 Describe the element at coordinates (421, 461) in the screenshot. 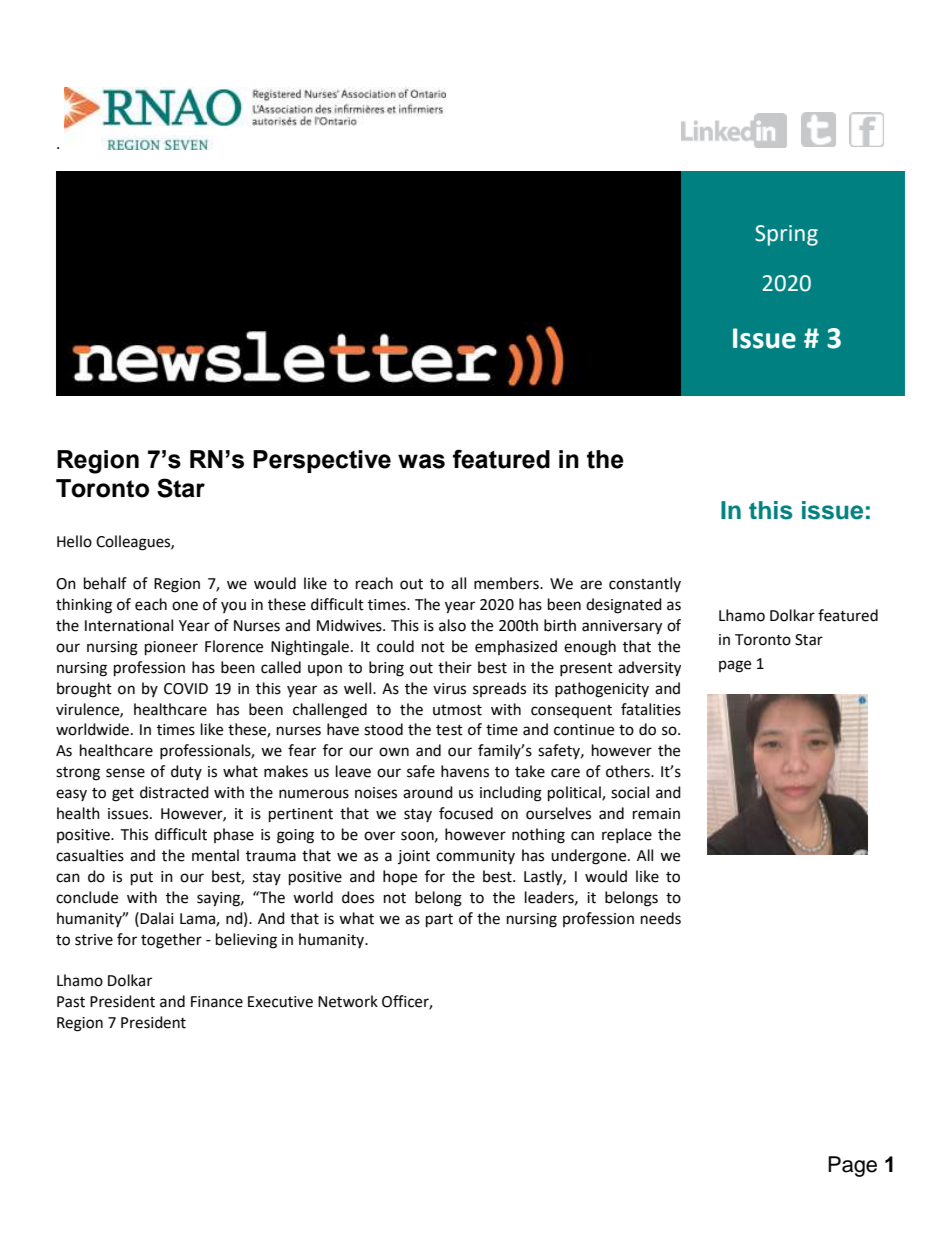

I see `was` at that location.
